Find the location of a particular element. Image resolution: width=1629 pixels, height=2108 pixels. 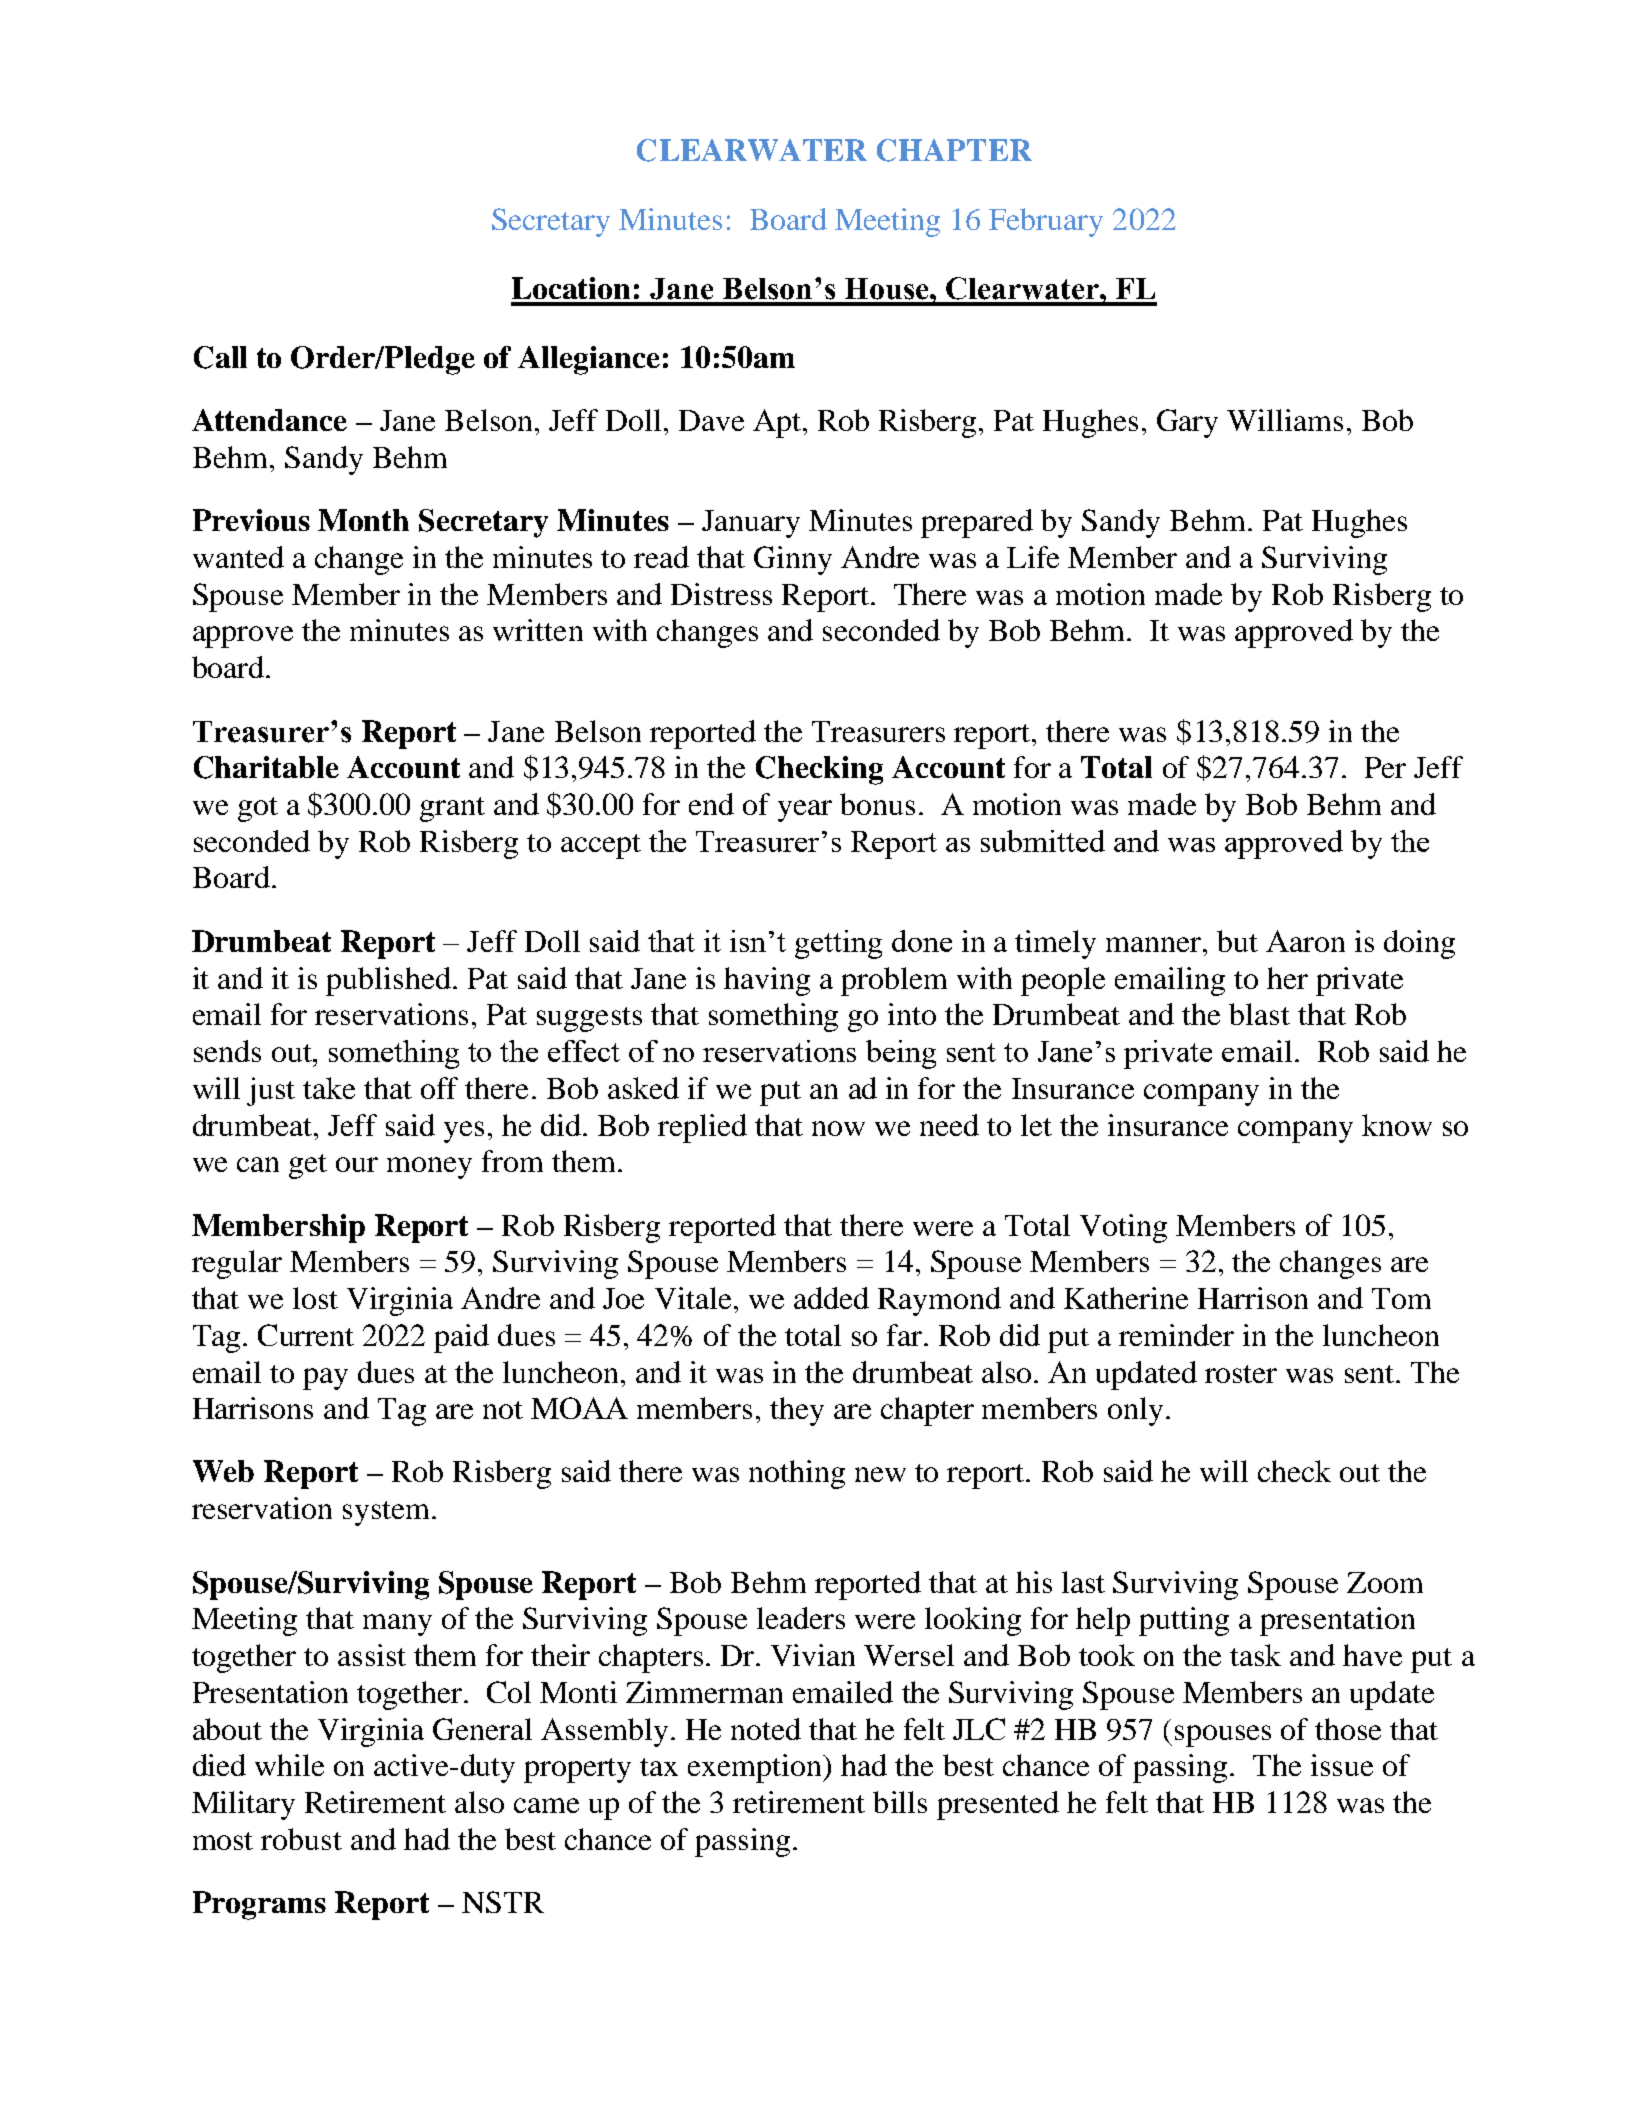

Zoom is located at coordinates (1385, 1582).
